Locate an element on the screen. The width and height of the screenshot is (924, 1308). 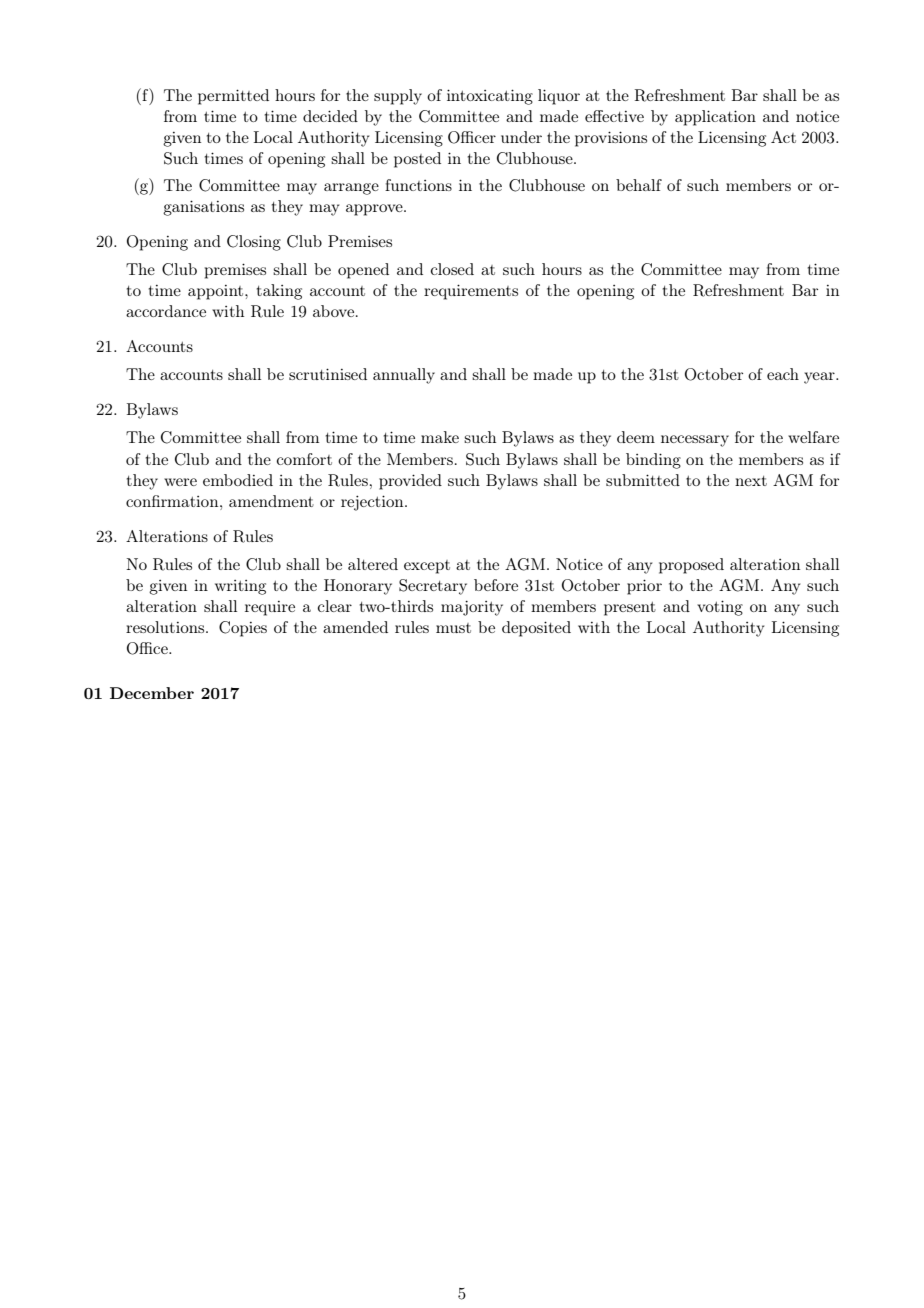
amendment is located at coordinates (271, 501).
